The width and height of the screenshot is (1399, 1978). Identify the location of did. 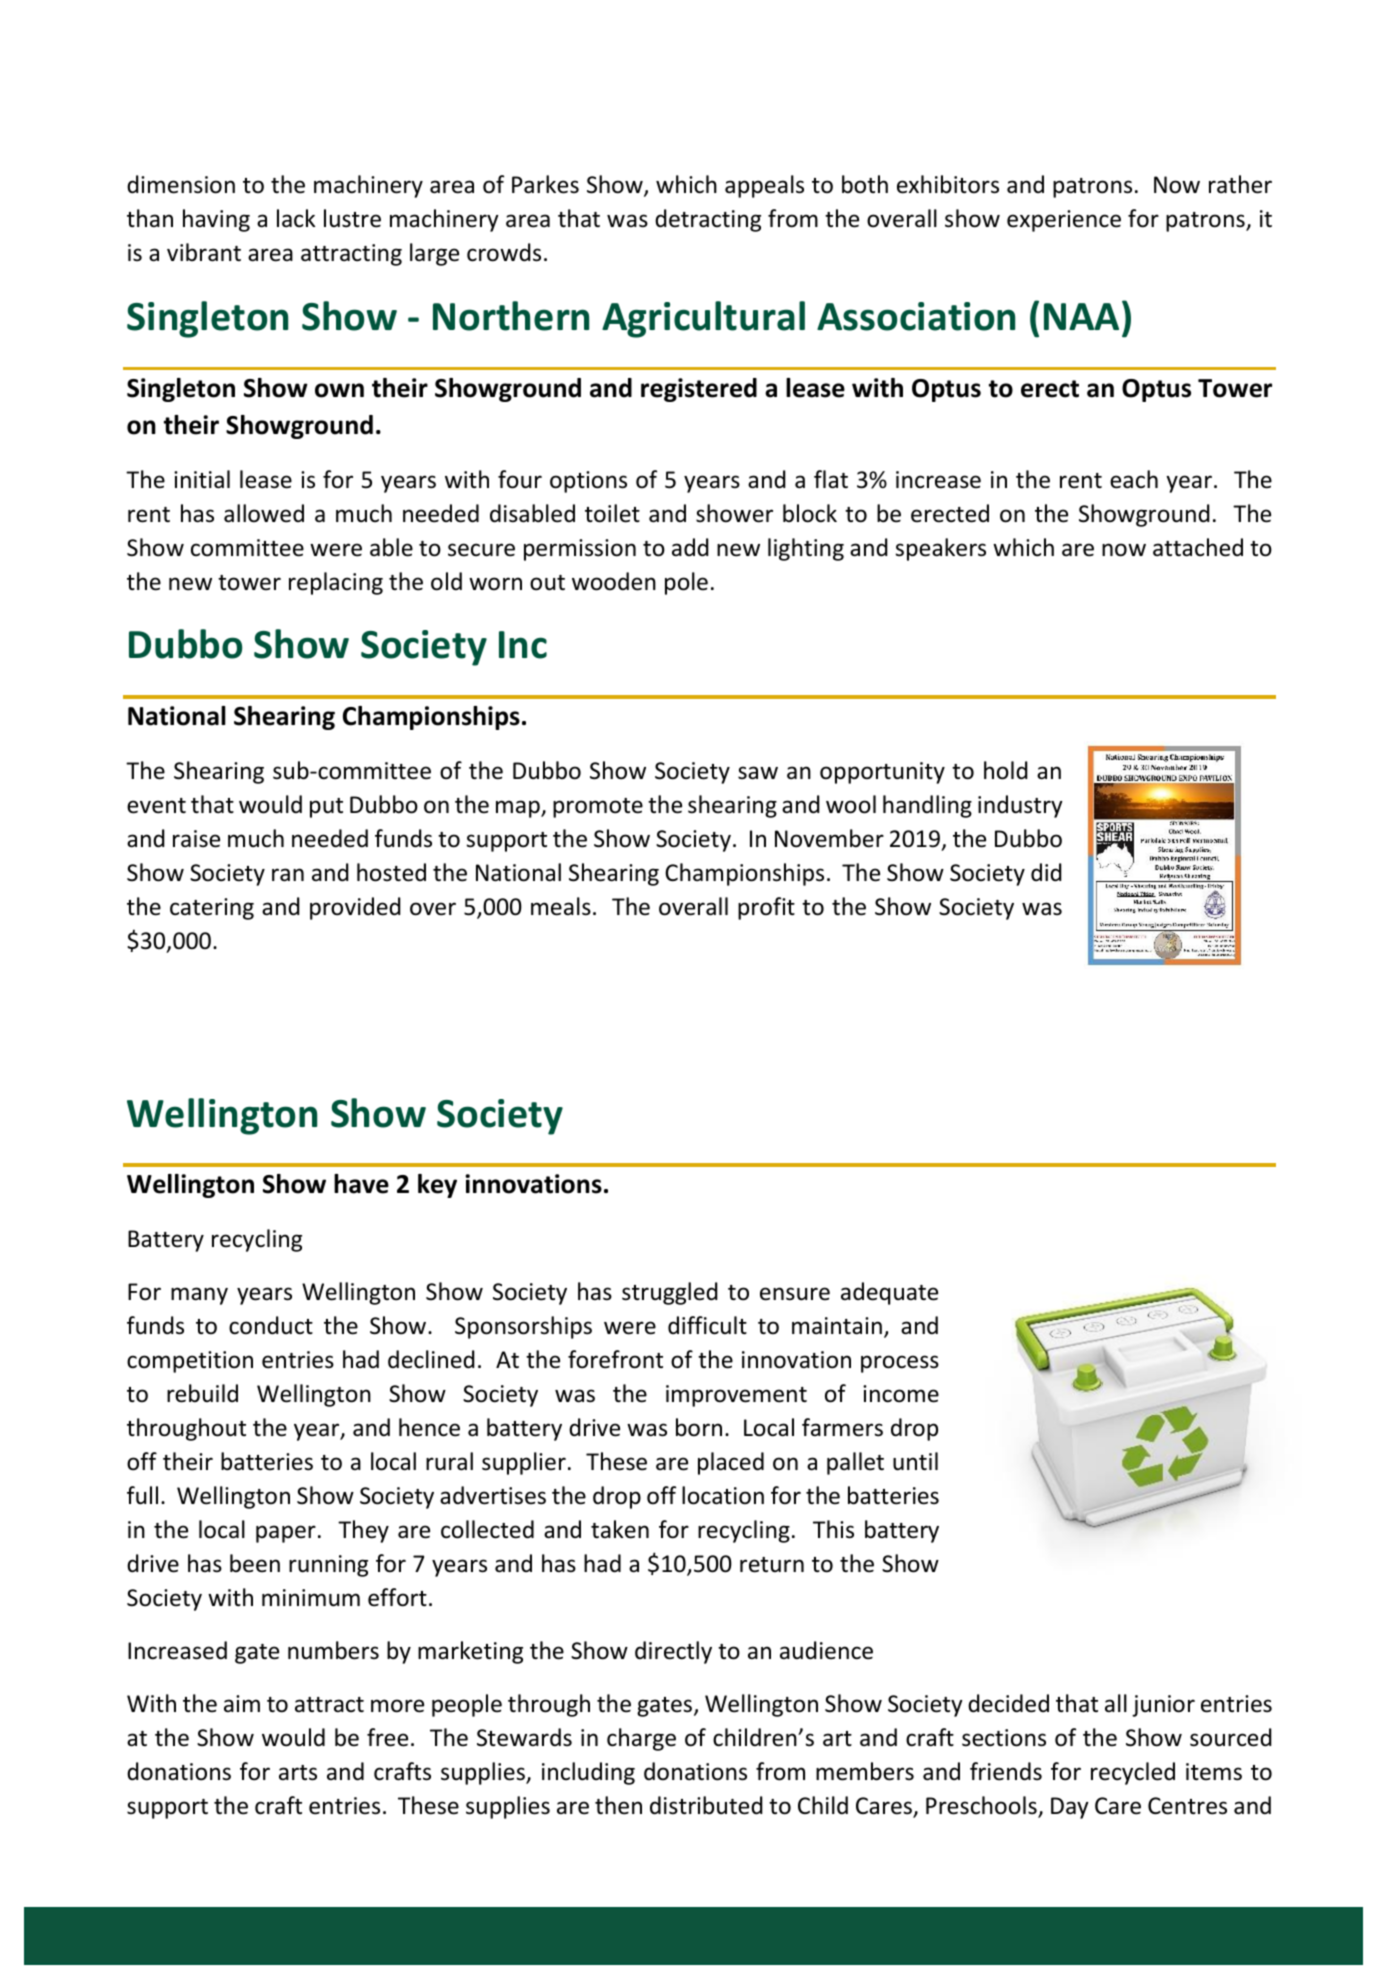
(1046, 872).
